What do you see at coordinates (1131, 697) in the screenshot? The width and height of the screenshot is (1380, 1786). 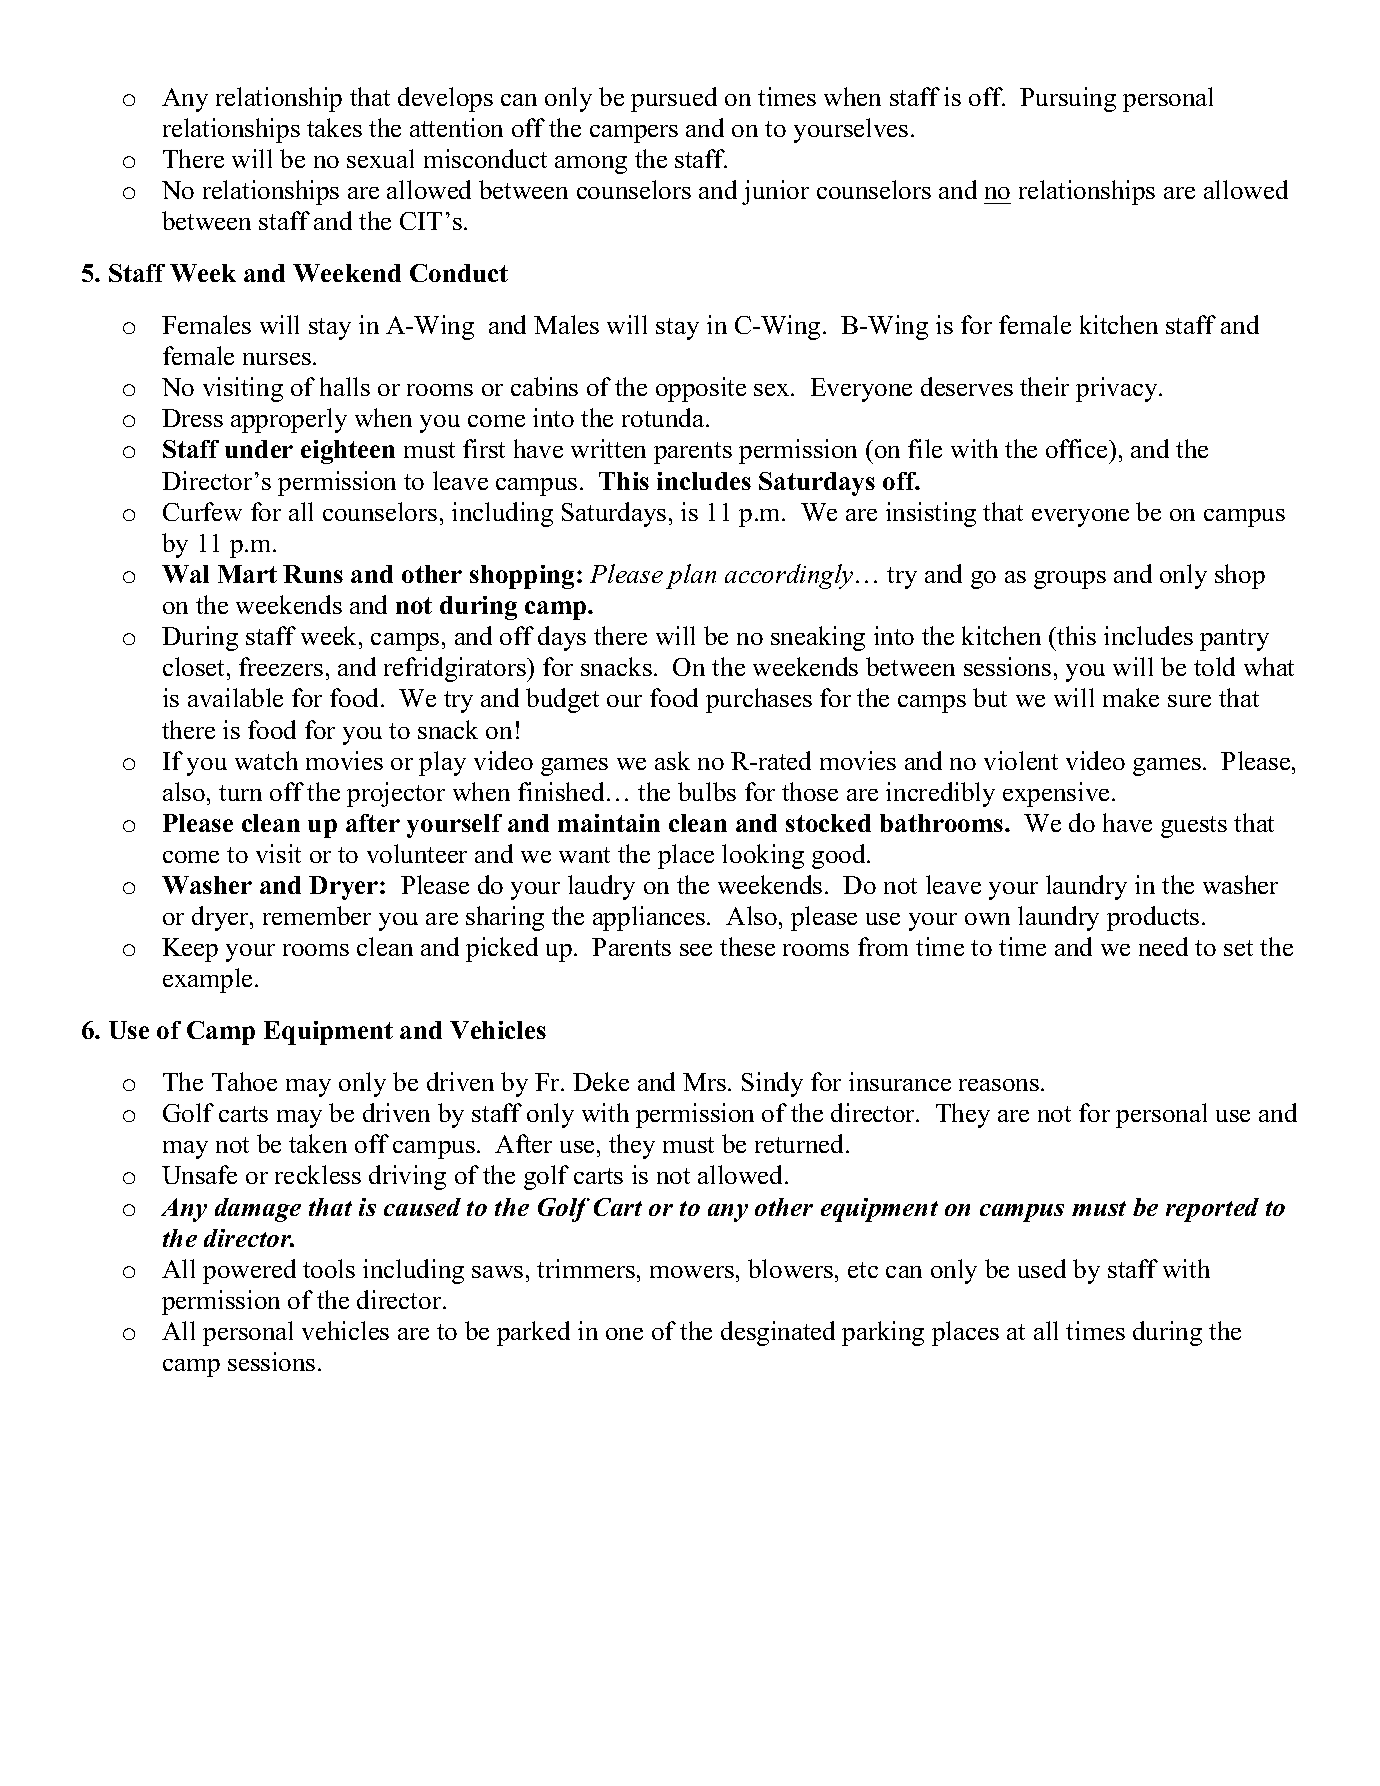 I see `make` at bounding box center [1131, 697].
